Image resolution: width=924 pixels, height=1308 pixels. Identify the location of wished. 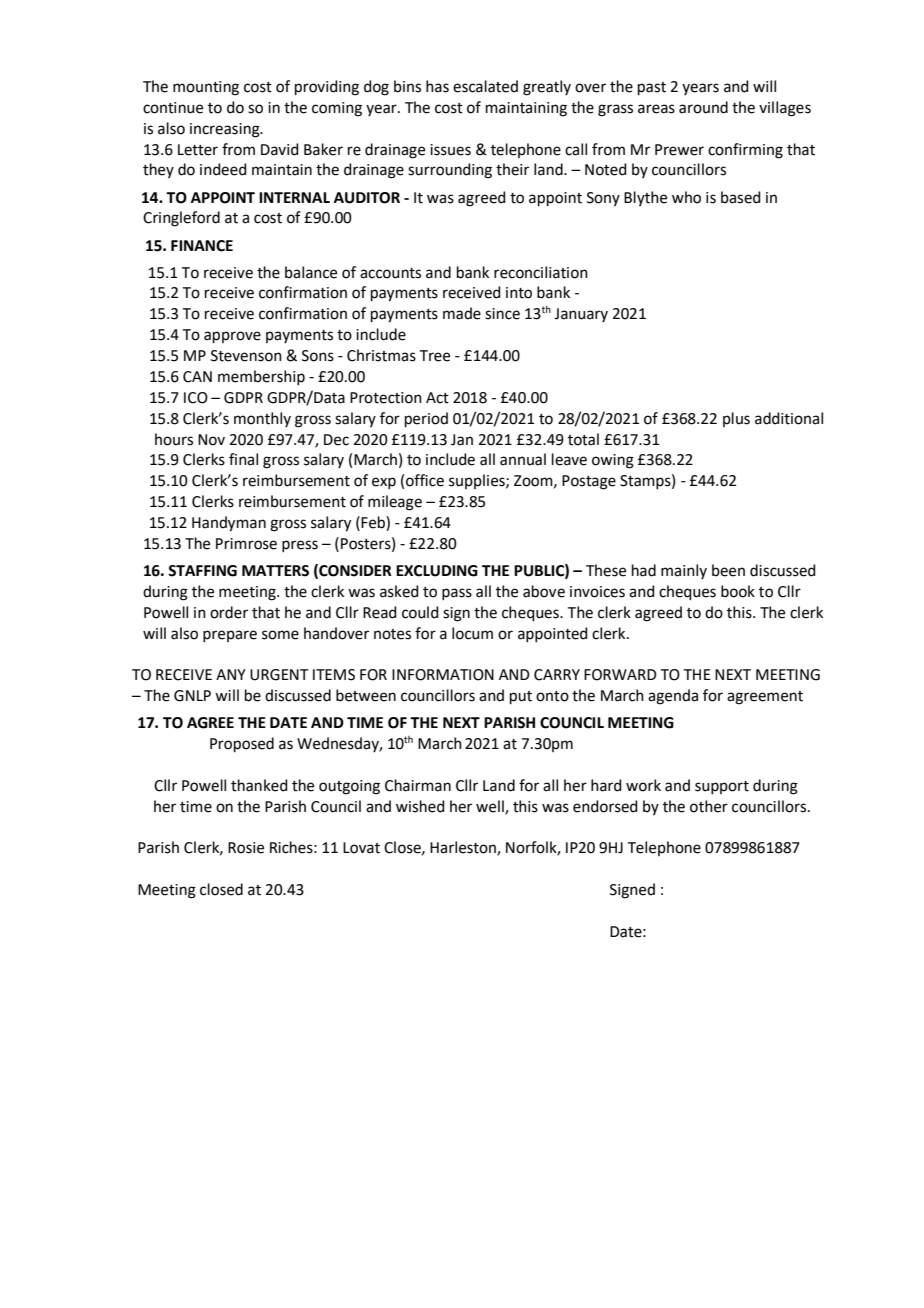
(420, 806).
